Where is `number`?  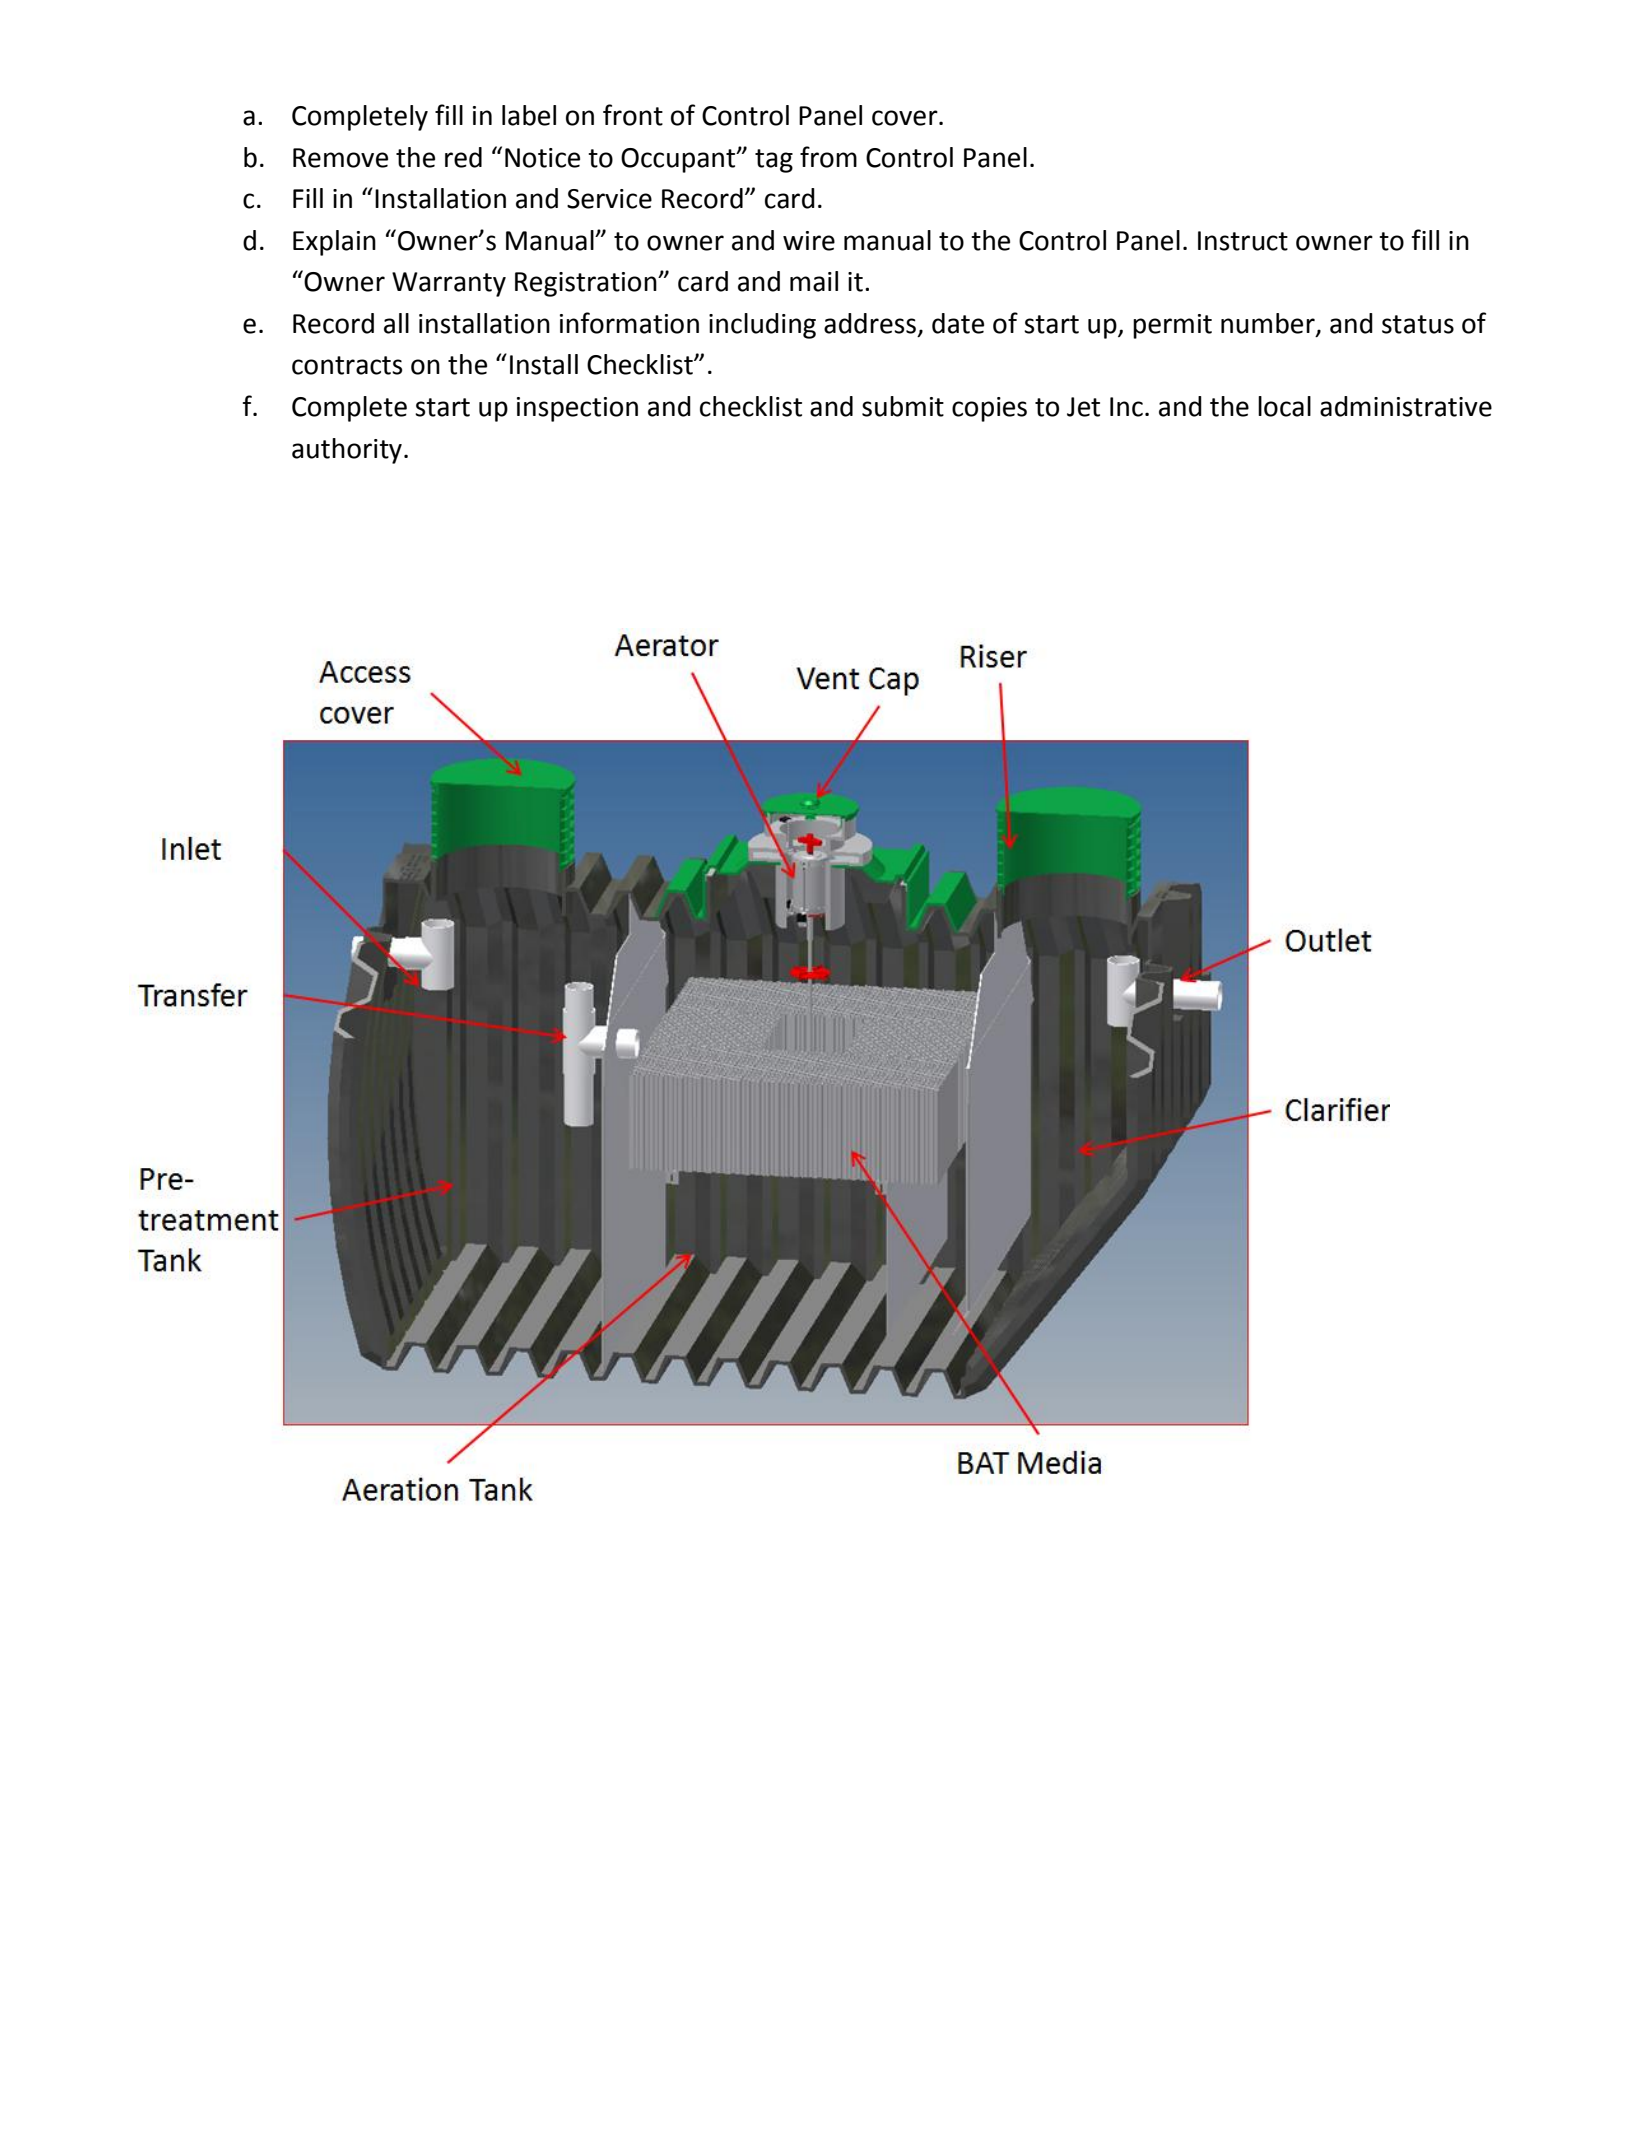
number is located at coordinates (1269, 324).
